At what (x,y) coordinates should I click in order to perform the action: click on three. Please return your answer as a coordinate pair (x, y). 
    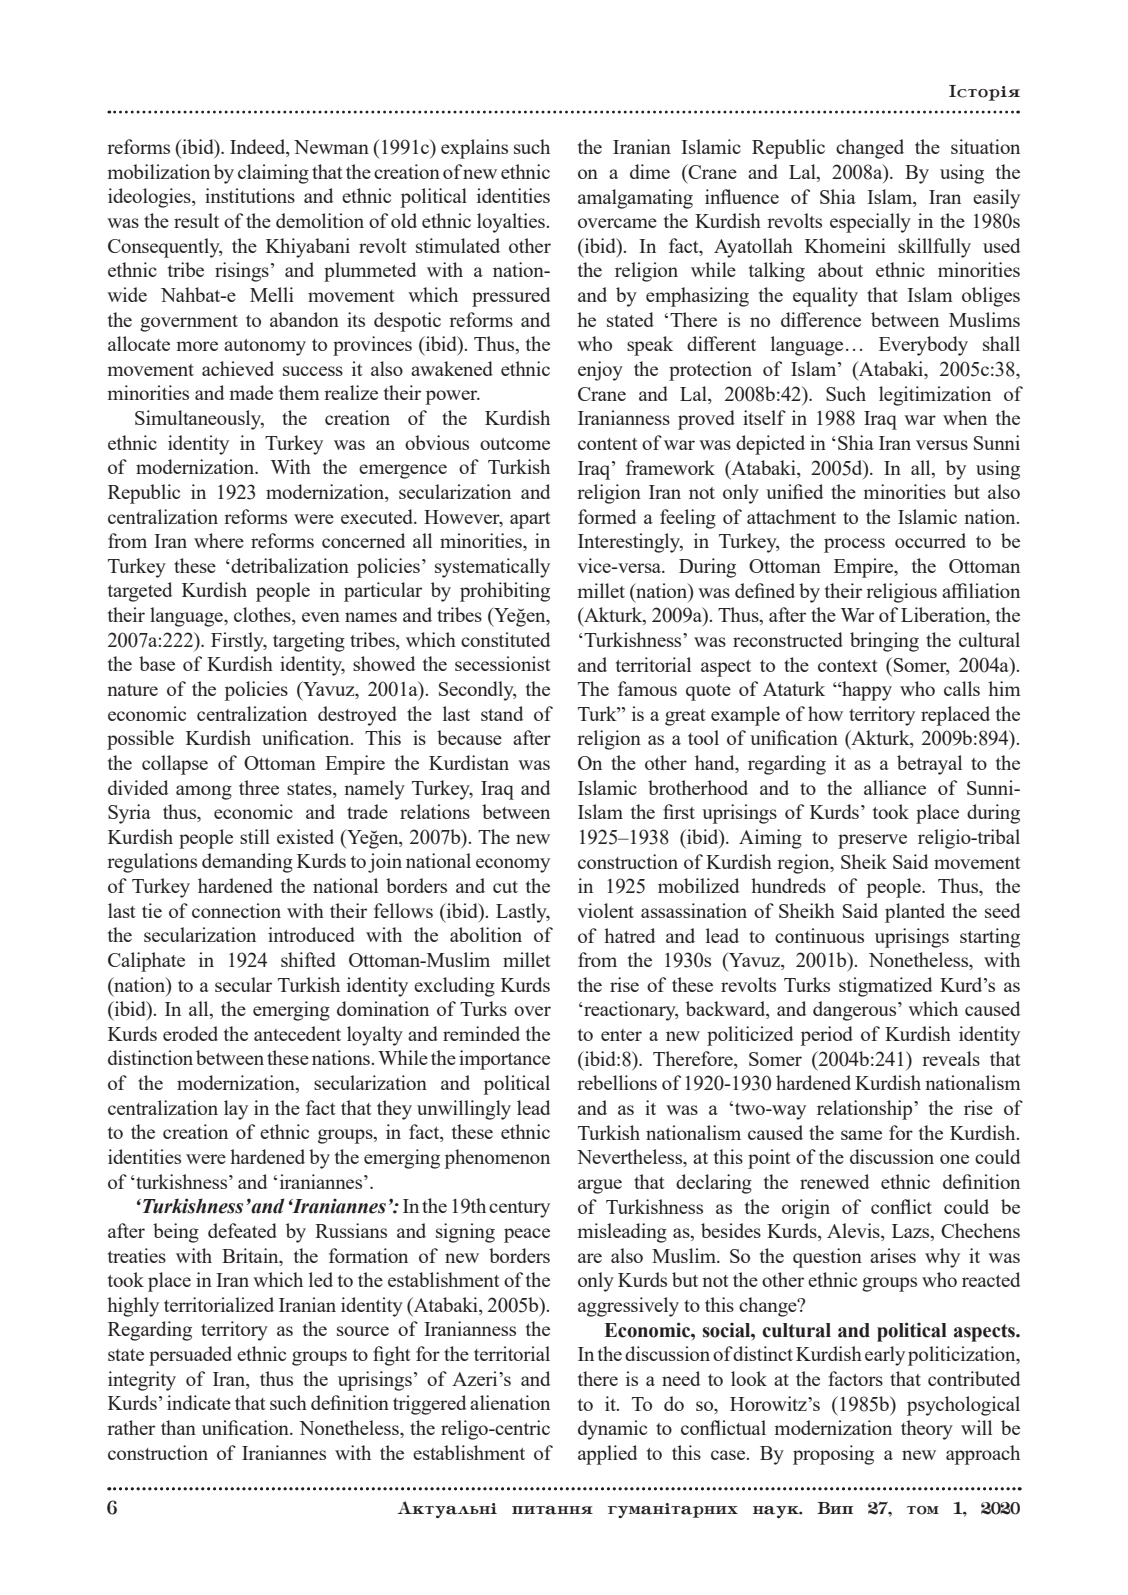
    Looking at the image, I should click on (259, 787).
